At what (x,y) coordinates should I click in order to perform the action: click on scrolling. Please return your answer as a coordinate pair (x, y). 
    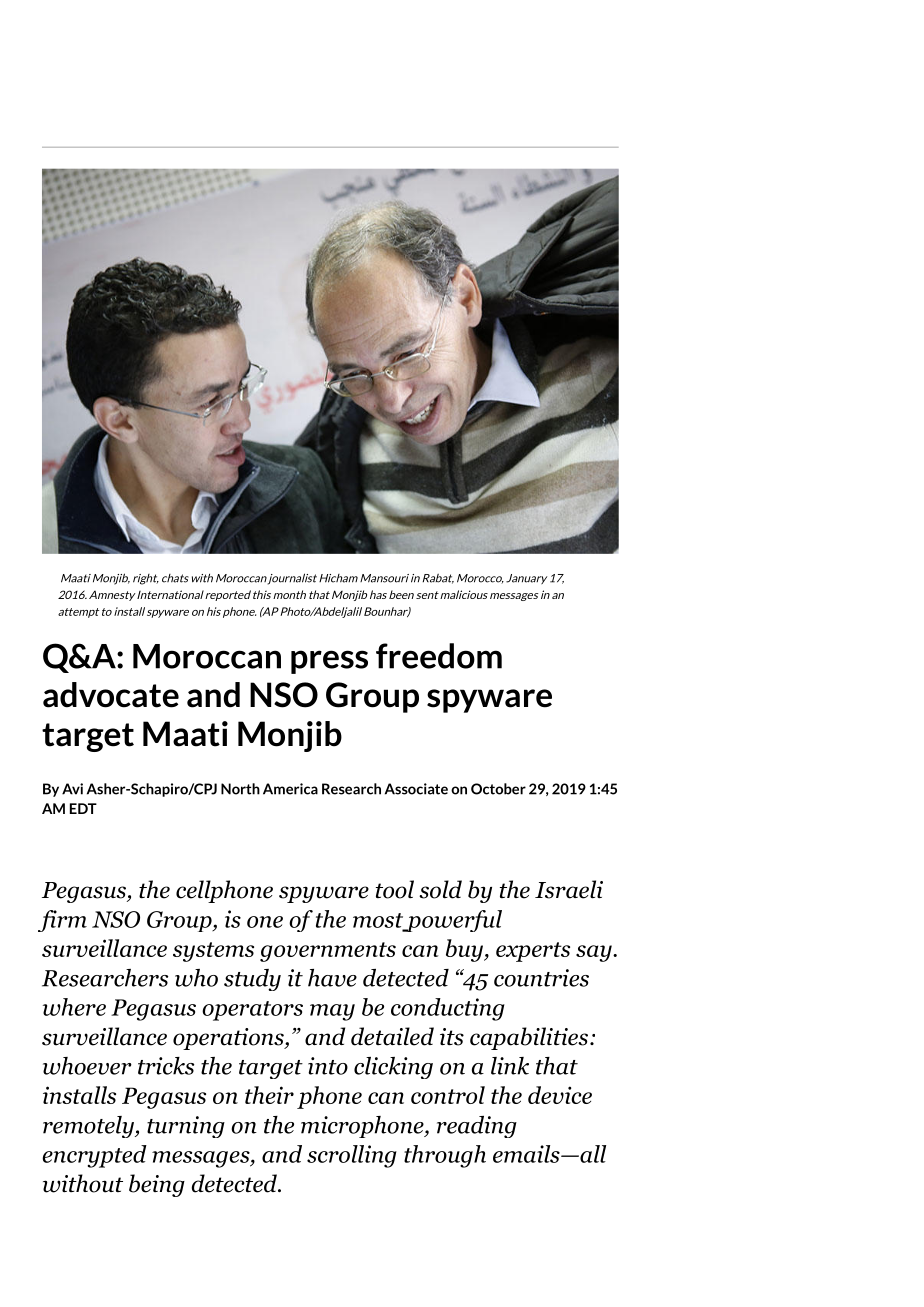
    Looking at the image, I should click on (352, 1156).
